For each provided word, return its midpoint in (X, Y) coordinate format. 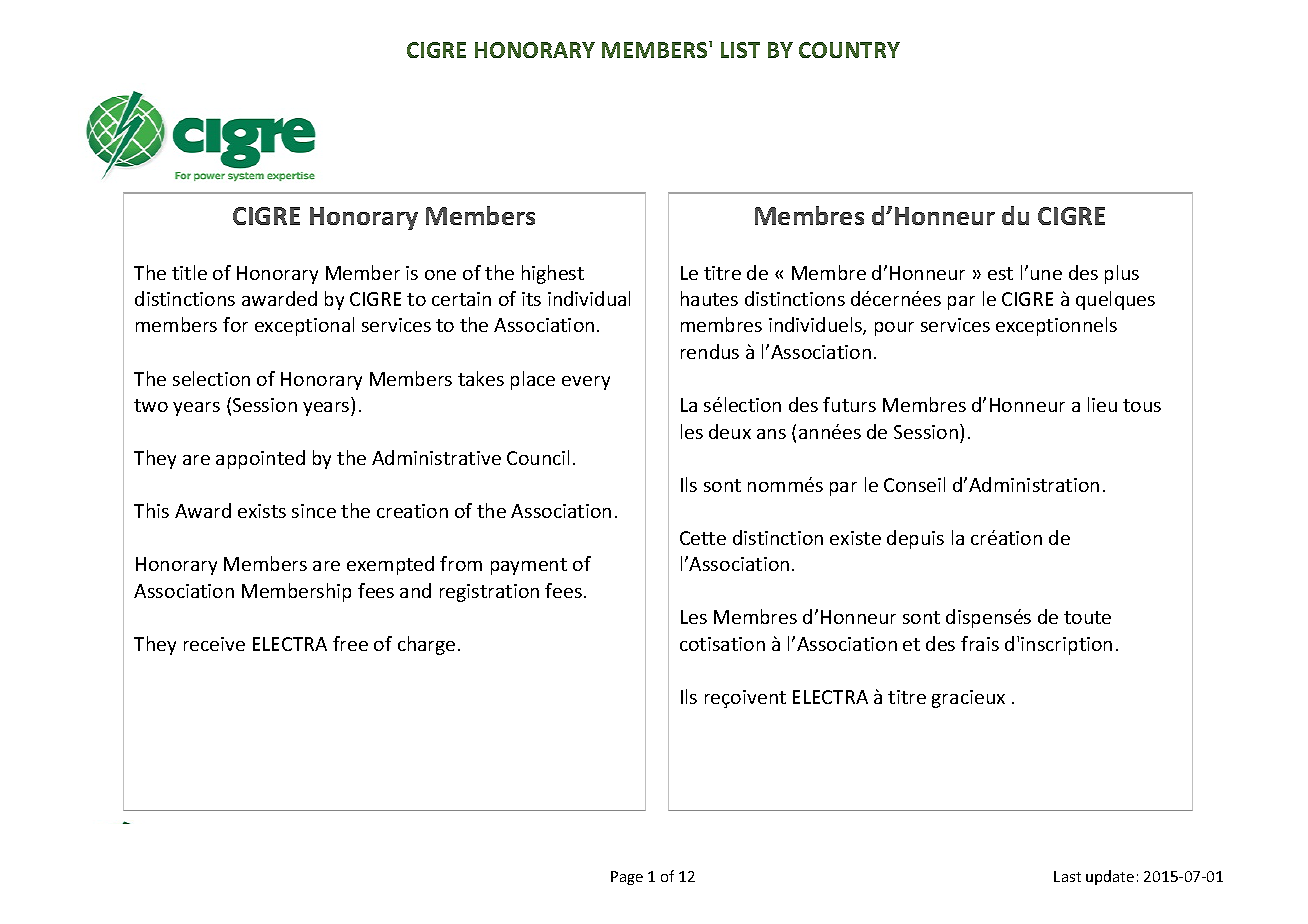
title (189, 272)
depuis (915, 539)
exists (262, 511)
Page (627, 878)
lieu (1102, 404)
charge (426, 645)
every (586, 383)
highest (553, 274)
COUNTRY (849, 50)
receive (214, 644)
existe (855, 538)
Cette (703, 538)
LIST (740, 50)
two (151, 405)
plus (1122, 274)
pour (894, 329)
